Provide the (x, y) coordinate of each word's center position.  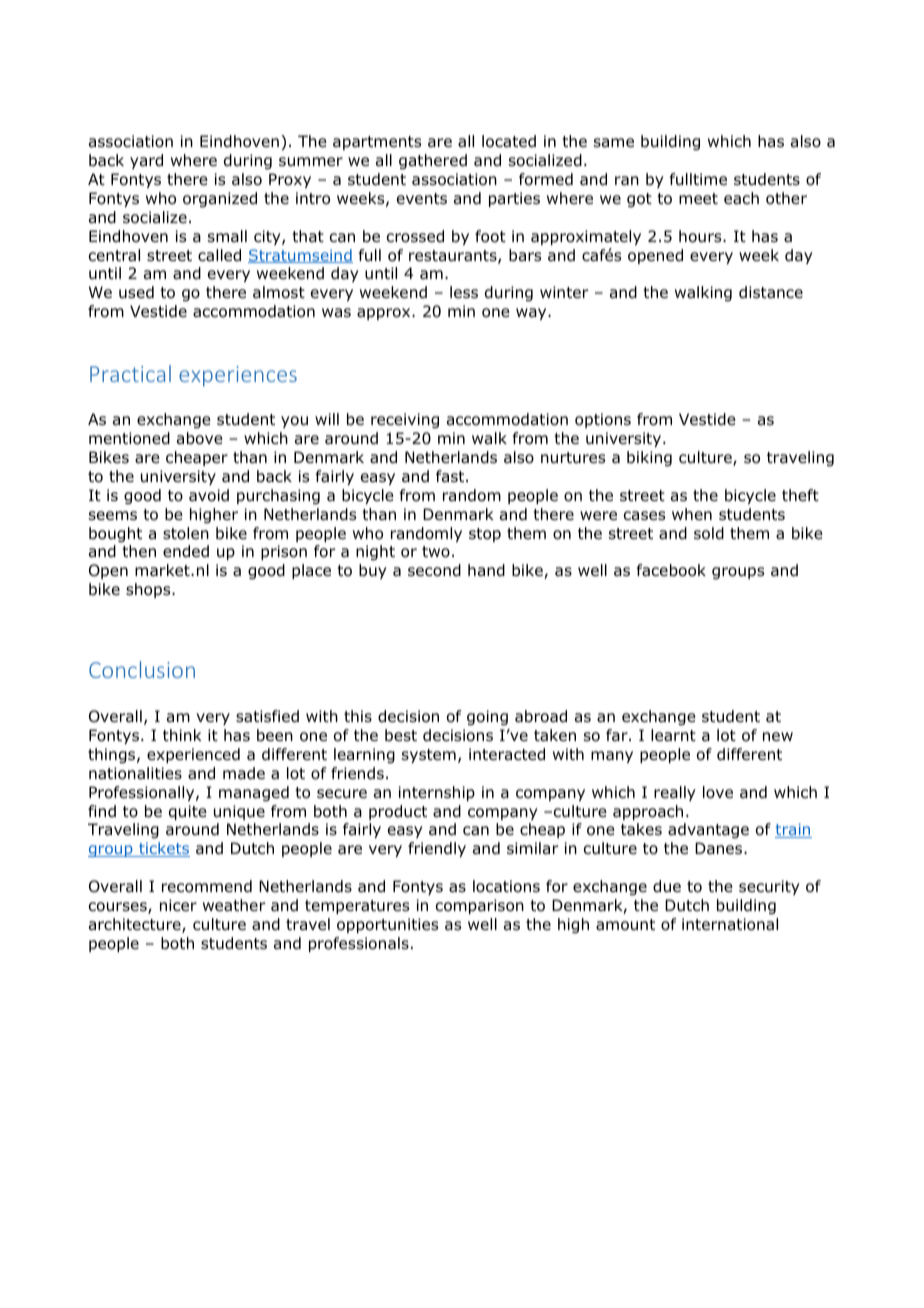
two (436, 552)
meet (698, 198)
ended (186, 551)
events (422, 198)
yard (146, 161)
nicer (178, 905)
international (730, 924)
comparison (480, 906)
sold (709, 533)
